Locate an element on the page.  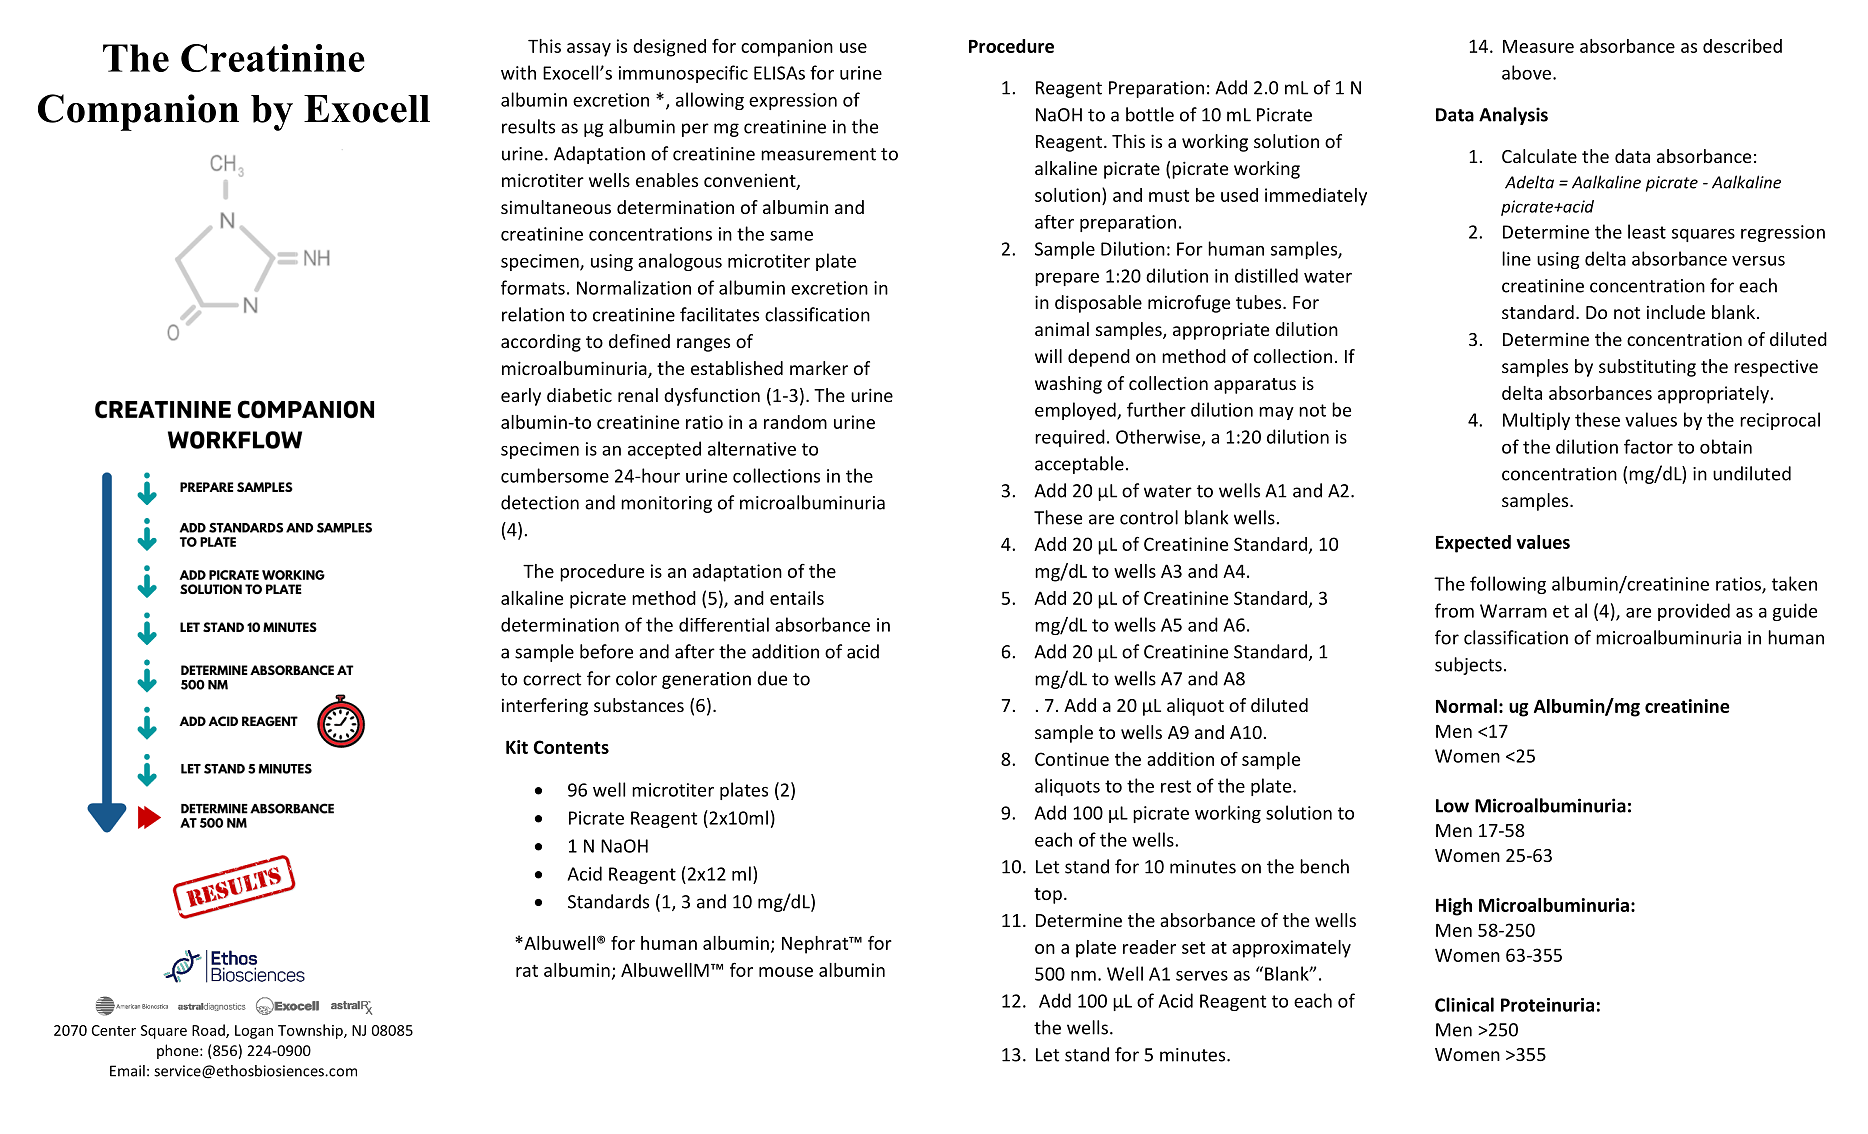
Continue is located at coordinates (1072, 759).
